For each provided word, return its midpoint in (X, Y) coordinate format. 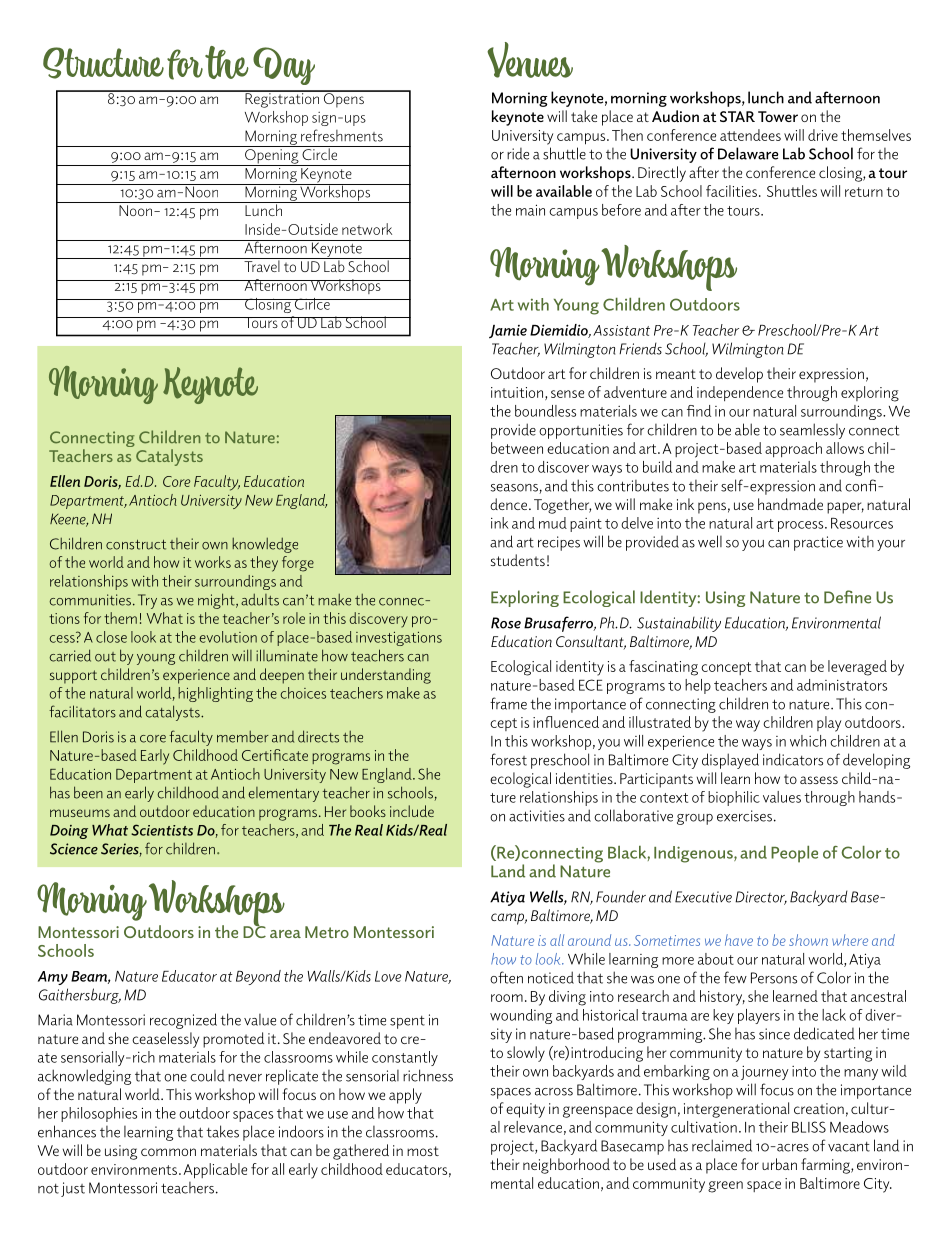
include (412, 811)
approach (793, 449)
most (423, 1151)
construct (136, 545)
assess (819, 780)
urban (779, 1164)
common (168, 1152)
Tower (778, 116)
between (517, 448)
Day (284, 66)
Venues (530, 60)
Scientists (162, 830)
